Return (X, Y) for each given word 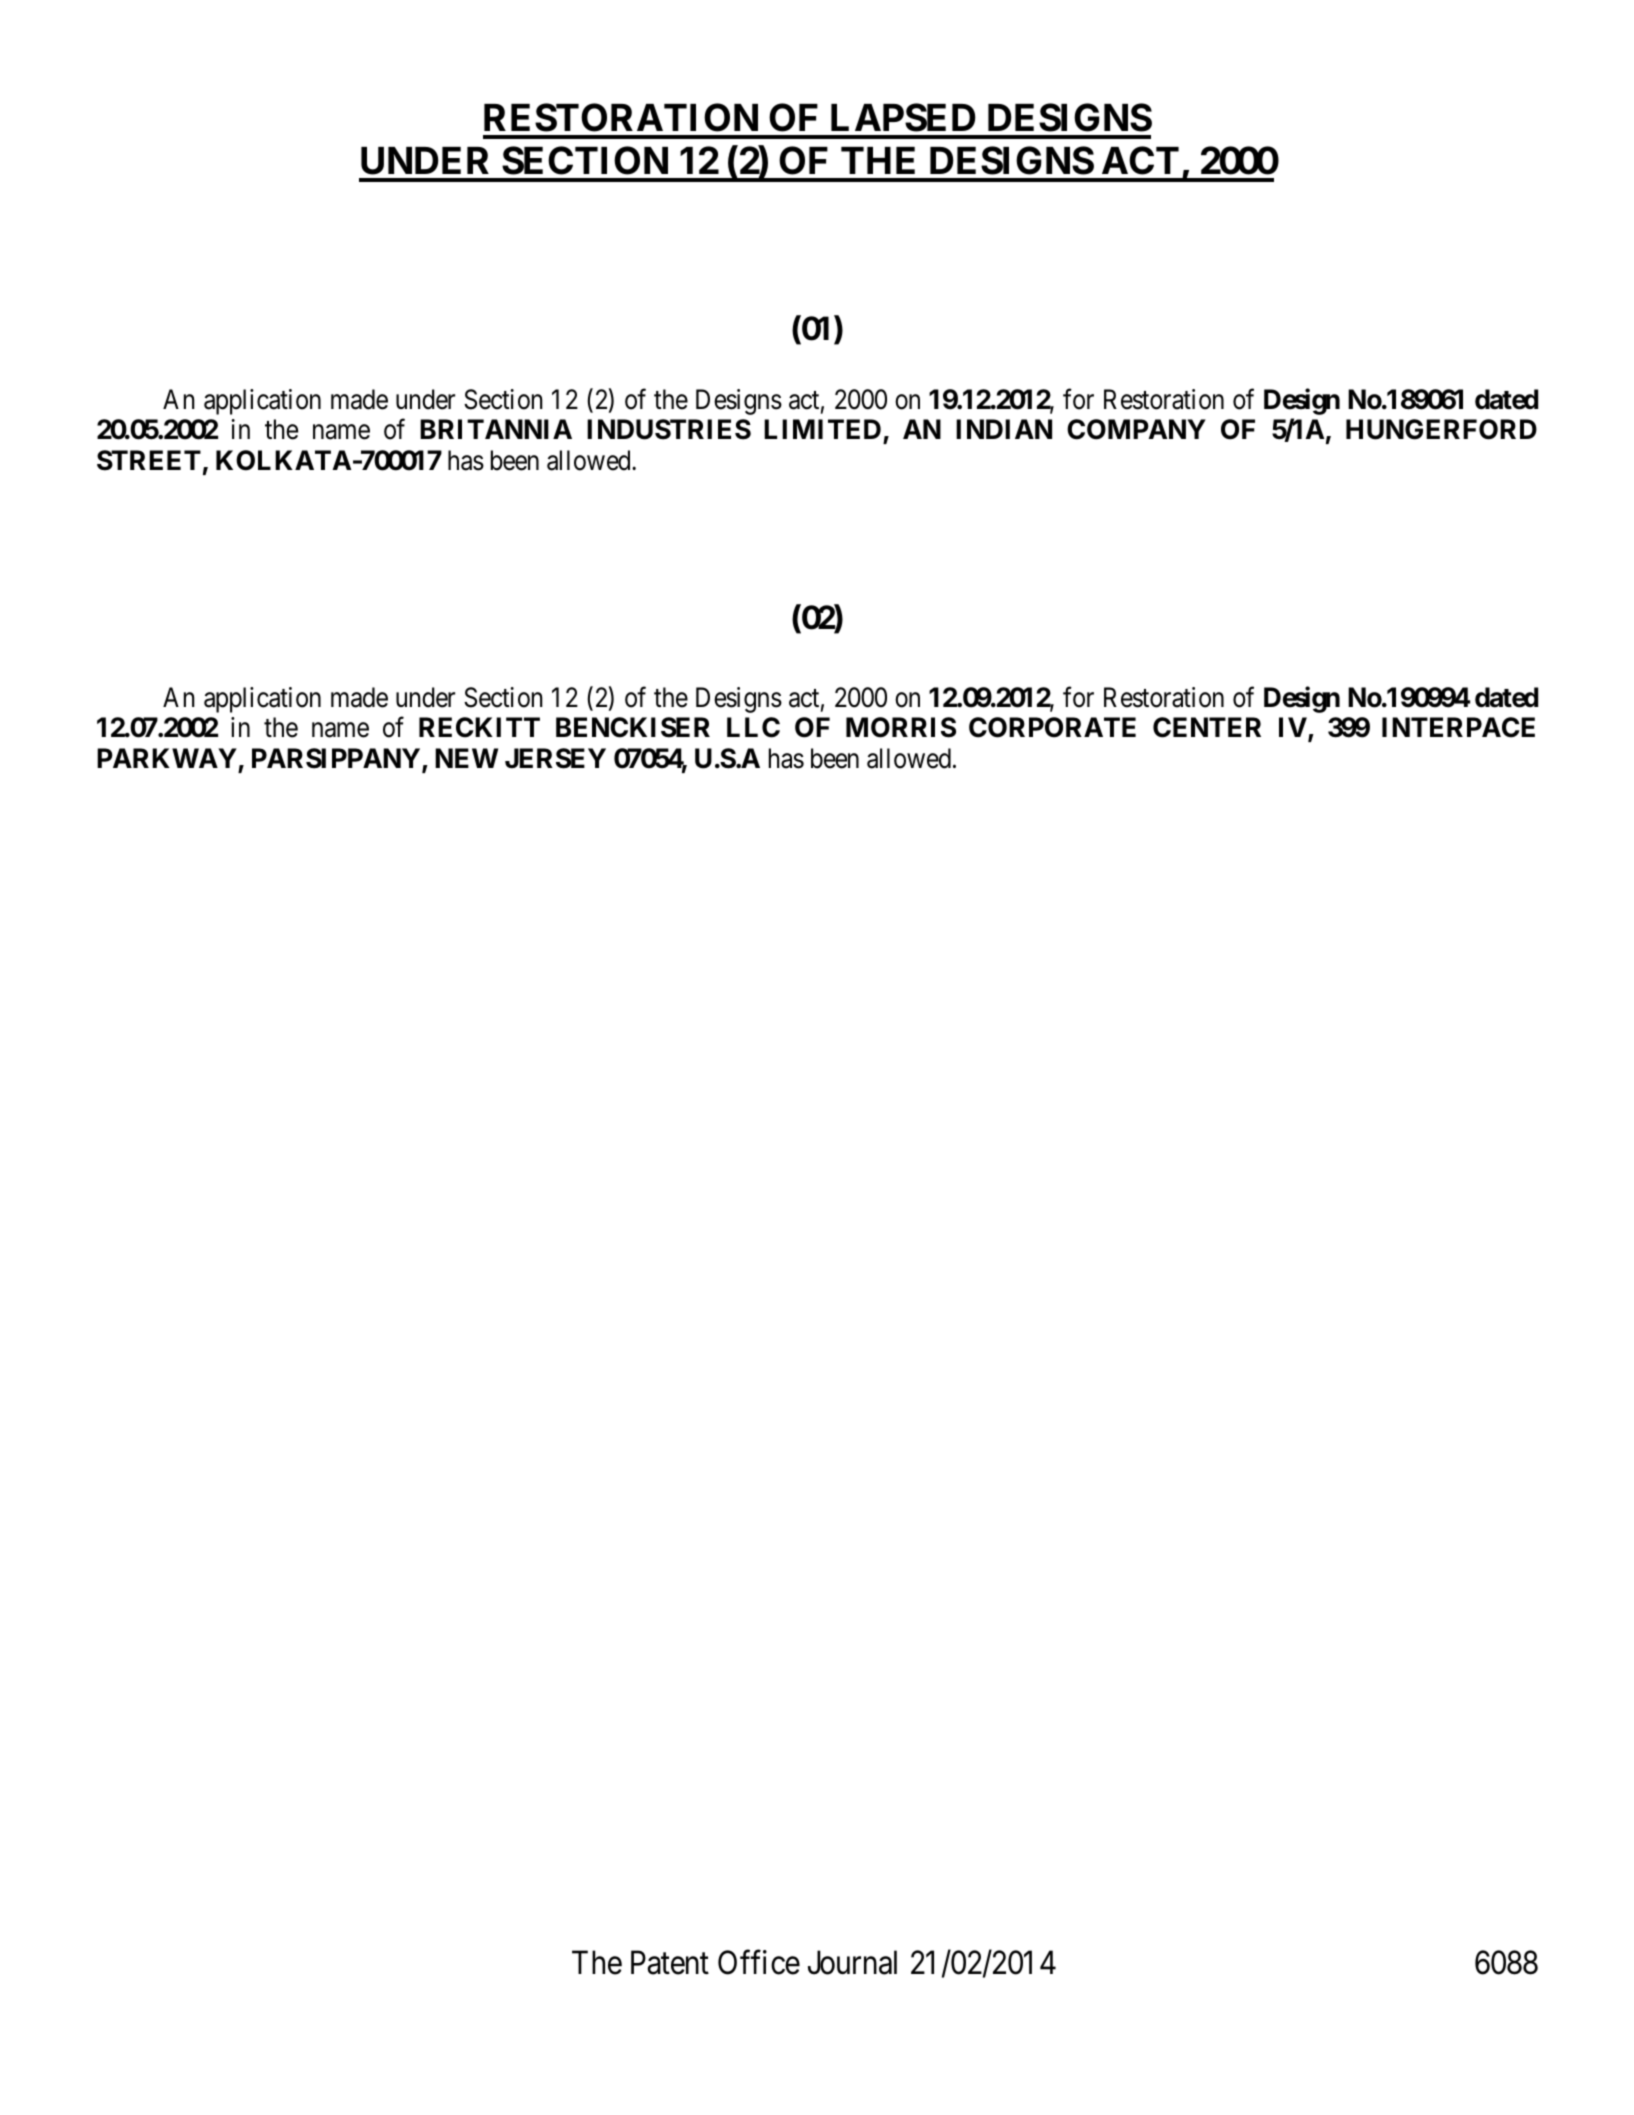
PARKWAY (167, 758)
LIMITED (822, 429)
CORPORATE (1052, 727)
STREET (149, 460)
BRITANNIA (496, 429)
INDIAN (1004, 429)
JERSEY (555, 758)
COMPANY (1136, 429)
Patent (670, 1963)
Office (759, 1962)
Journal (852, 1962)
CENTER (1207, 727)
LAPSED (903, 117)
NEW (466, 758)
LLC (753, 727)
